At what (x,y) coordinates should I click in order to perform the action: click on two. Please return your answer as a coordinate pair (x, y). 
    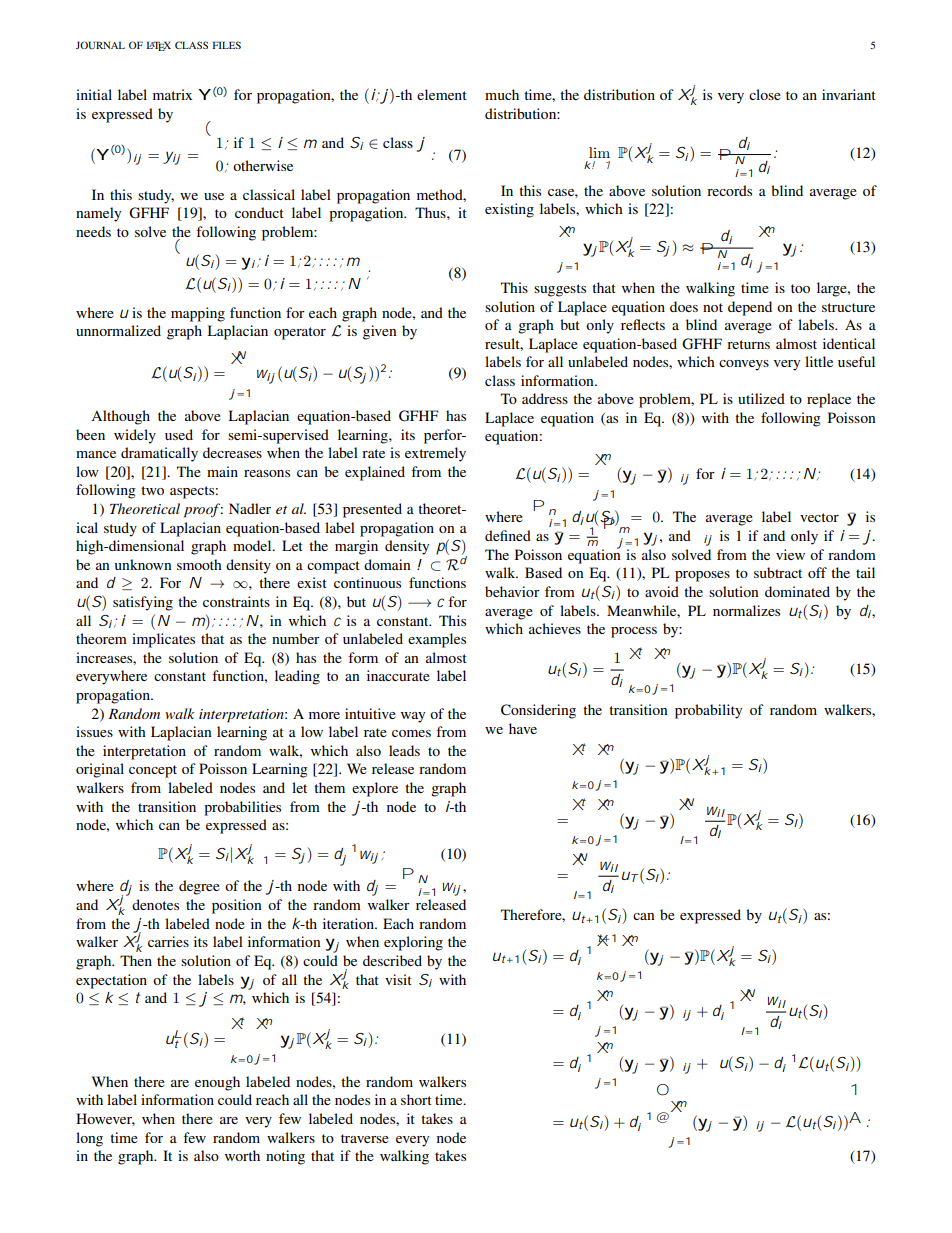
    Looking at the image, I should click on (152, 490).
